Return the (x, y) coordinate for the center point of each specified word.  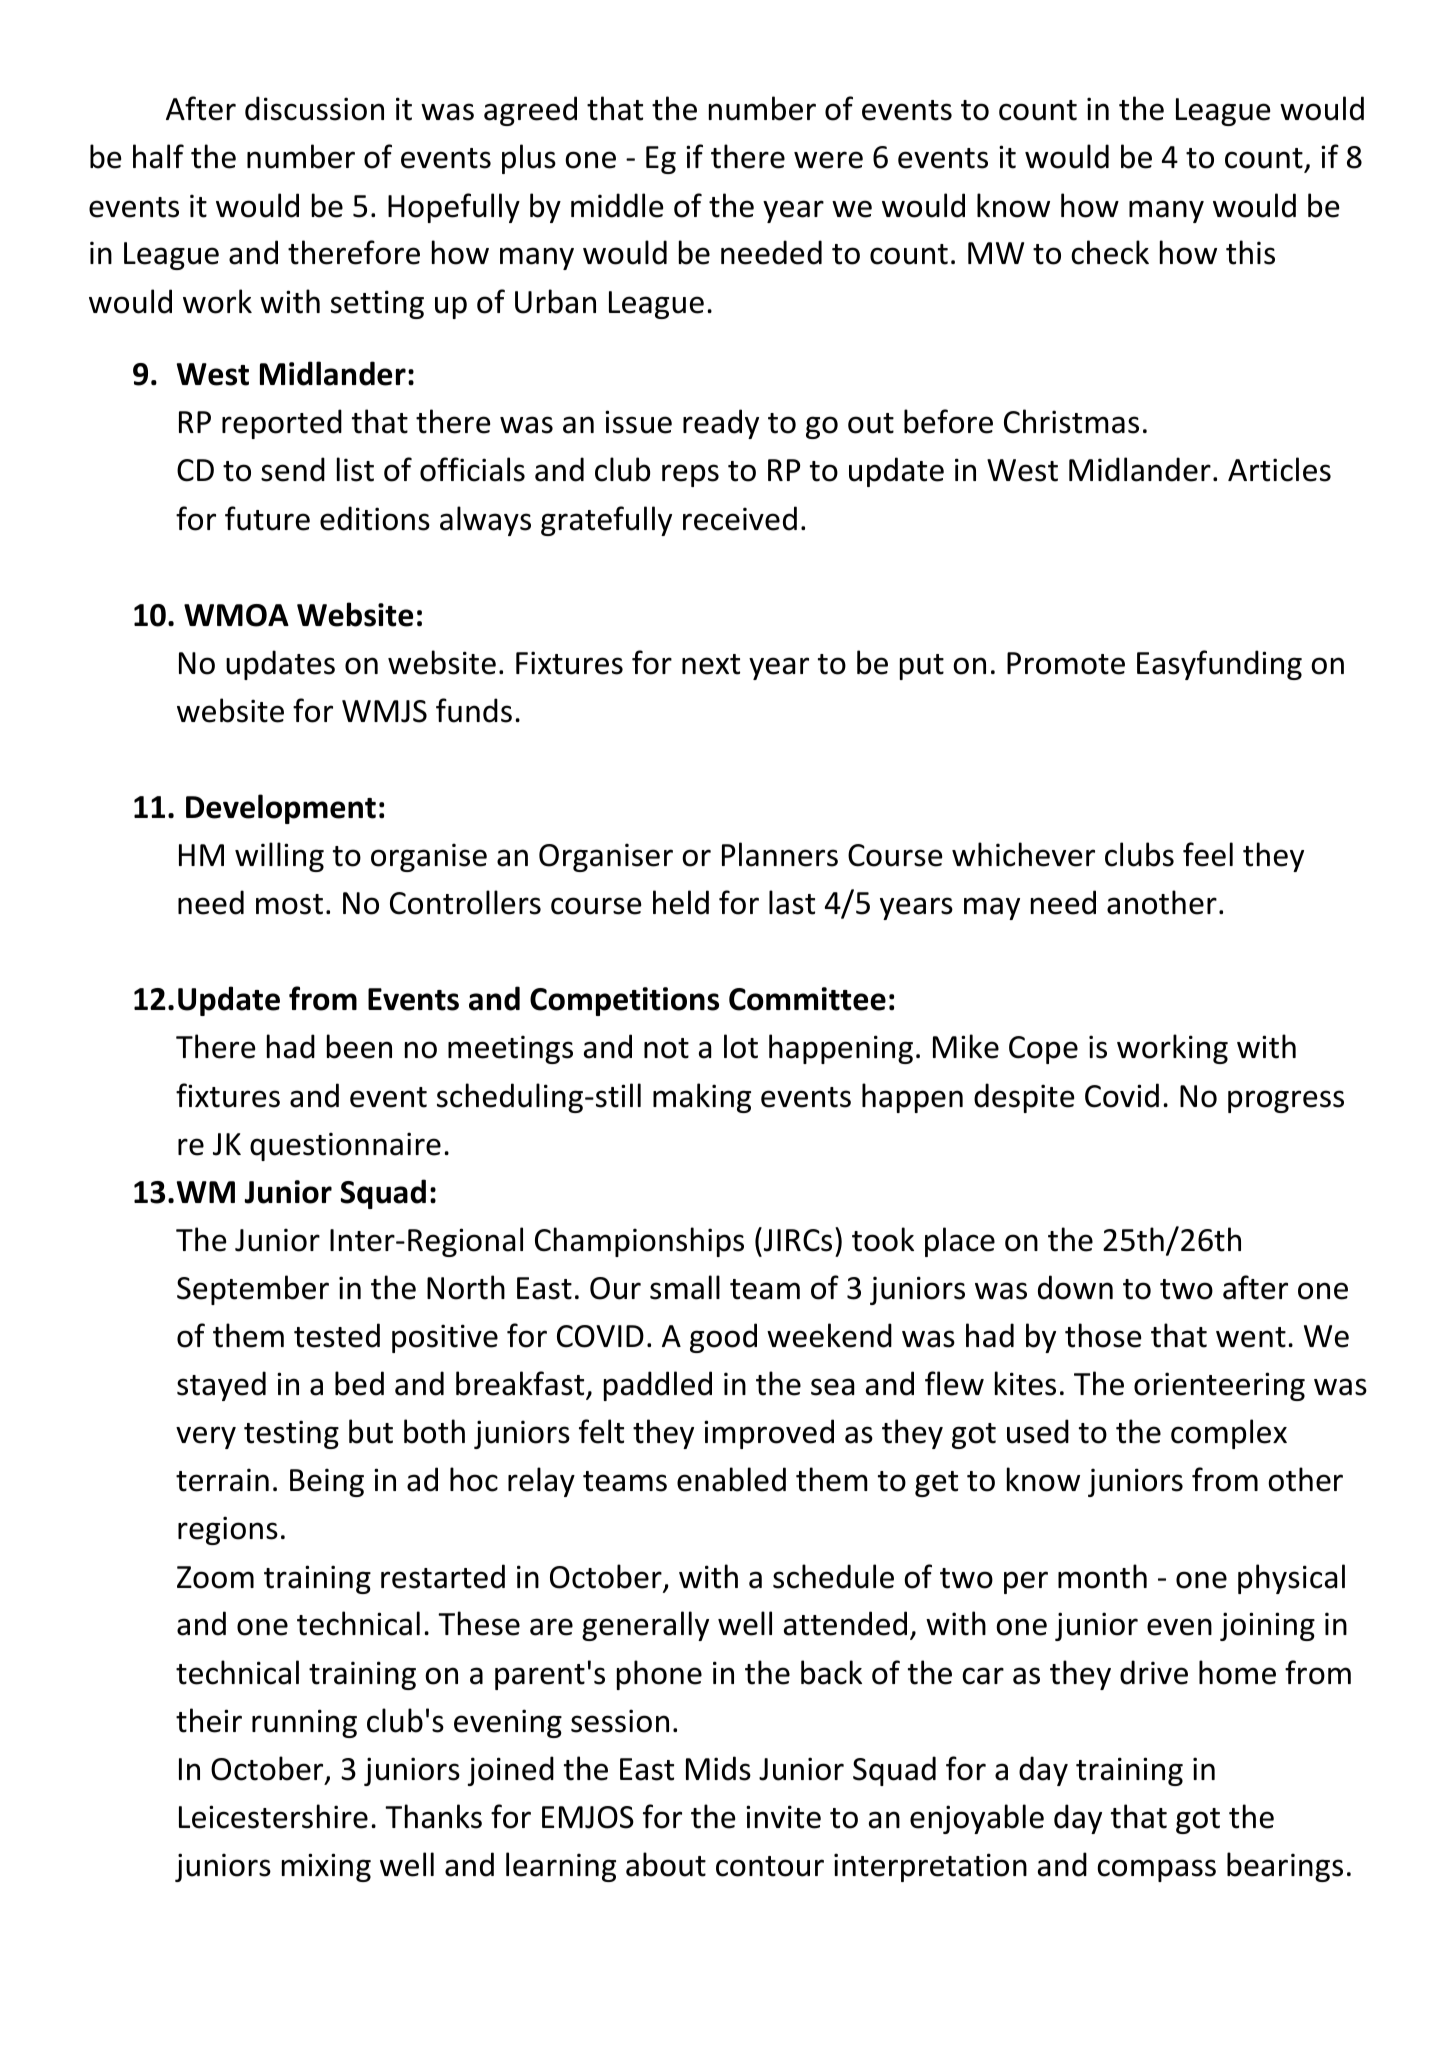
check (1110, 252)
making (702, 1098)
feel (1208, 854)
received (740, 518)
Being (327, 1482)
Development (281, 809)
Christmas (1071, 421)
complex (1229, 1434)
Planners (780, 854)
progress (1286, 1101)
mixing (326, 1867)
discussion (314, 108)
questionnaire (345, 1146)
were (828, 160)
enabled (731, 1479)
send (293, 469)
